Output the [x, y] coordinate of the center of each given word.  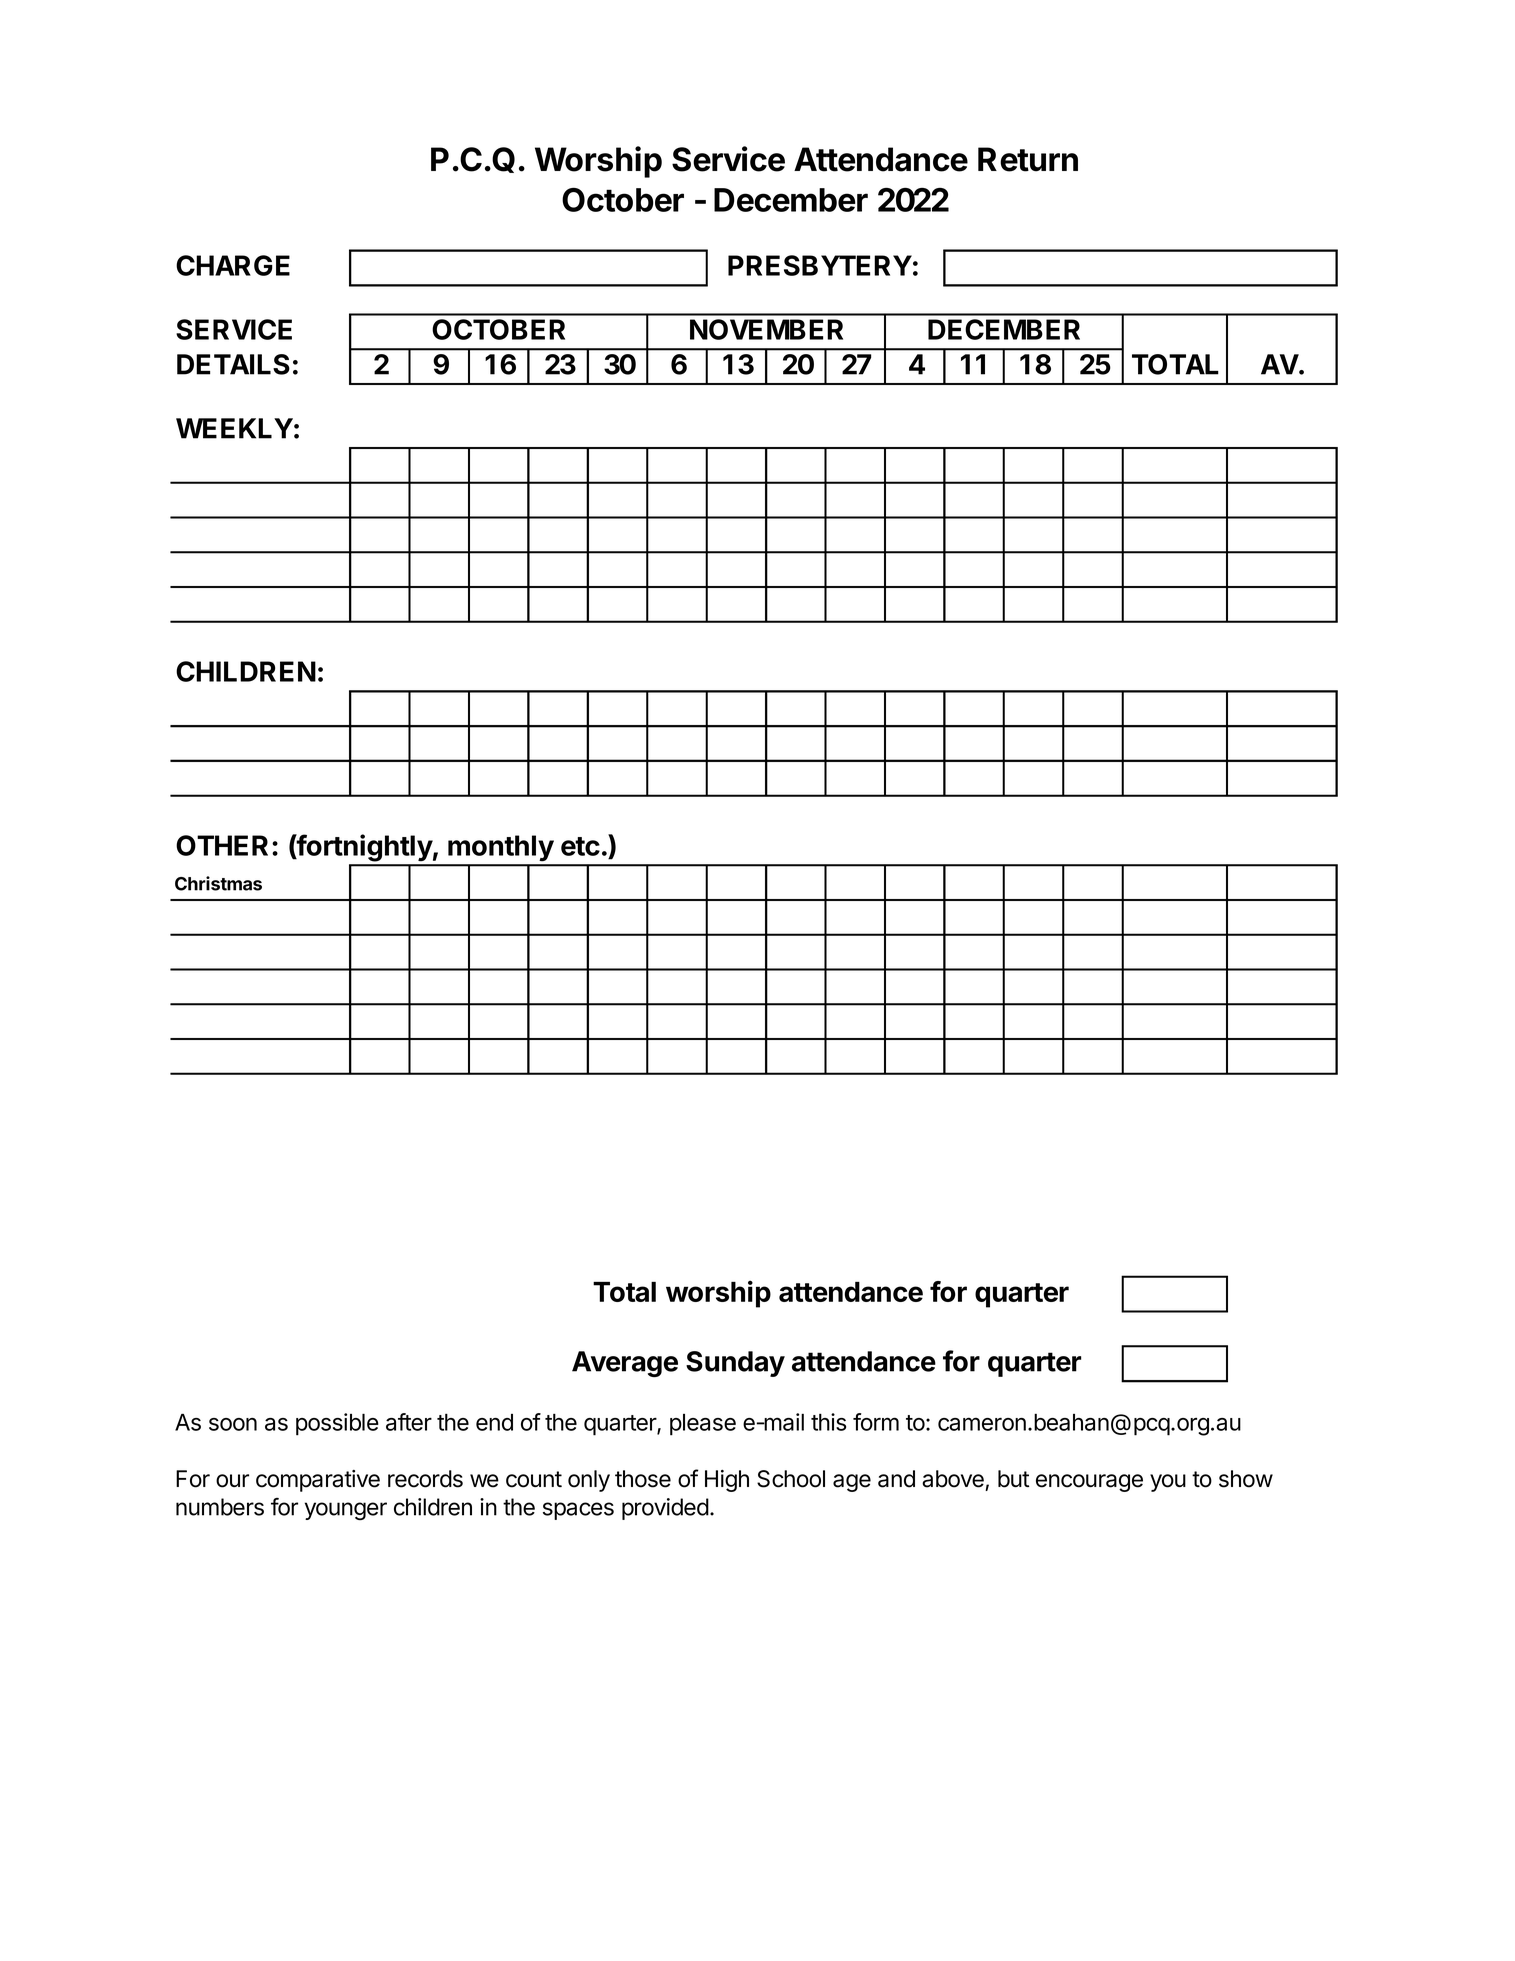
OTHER [222, 845]
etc [580, 846]
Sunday [735, 1364]
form [876, 1422]
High [727, 1481]
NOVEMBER [766, 329]
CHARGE [233, 265]
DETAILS [233, 364]
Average [625, 1364]
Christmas [218, 883]
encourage [1089, 1483]
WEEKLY [234, 428]
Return [1028, 159]
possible [337, 1424]
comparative [318, 1481]
